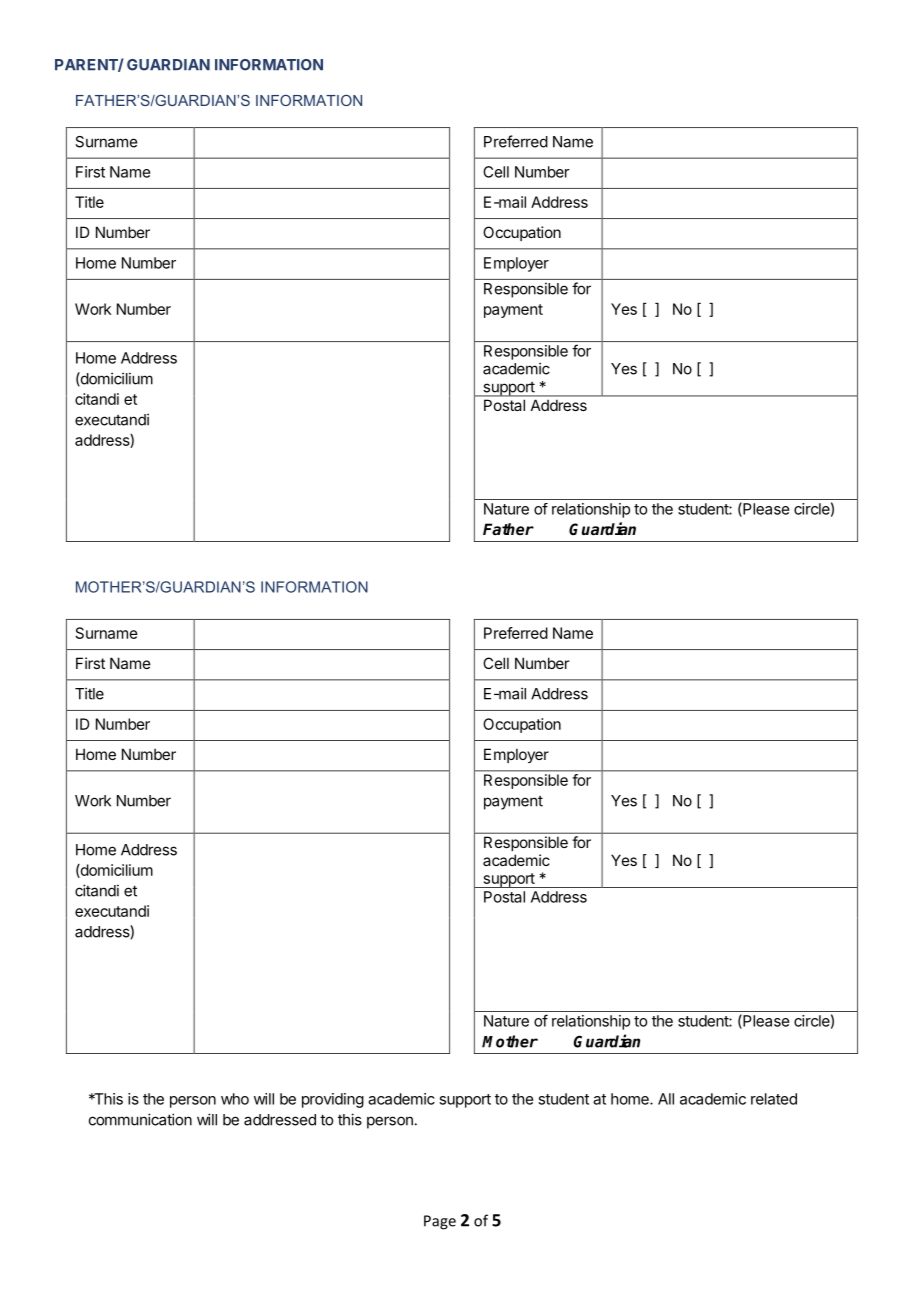  I want to click on providing, so click(333, 1100).
